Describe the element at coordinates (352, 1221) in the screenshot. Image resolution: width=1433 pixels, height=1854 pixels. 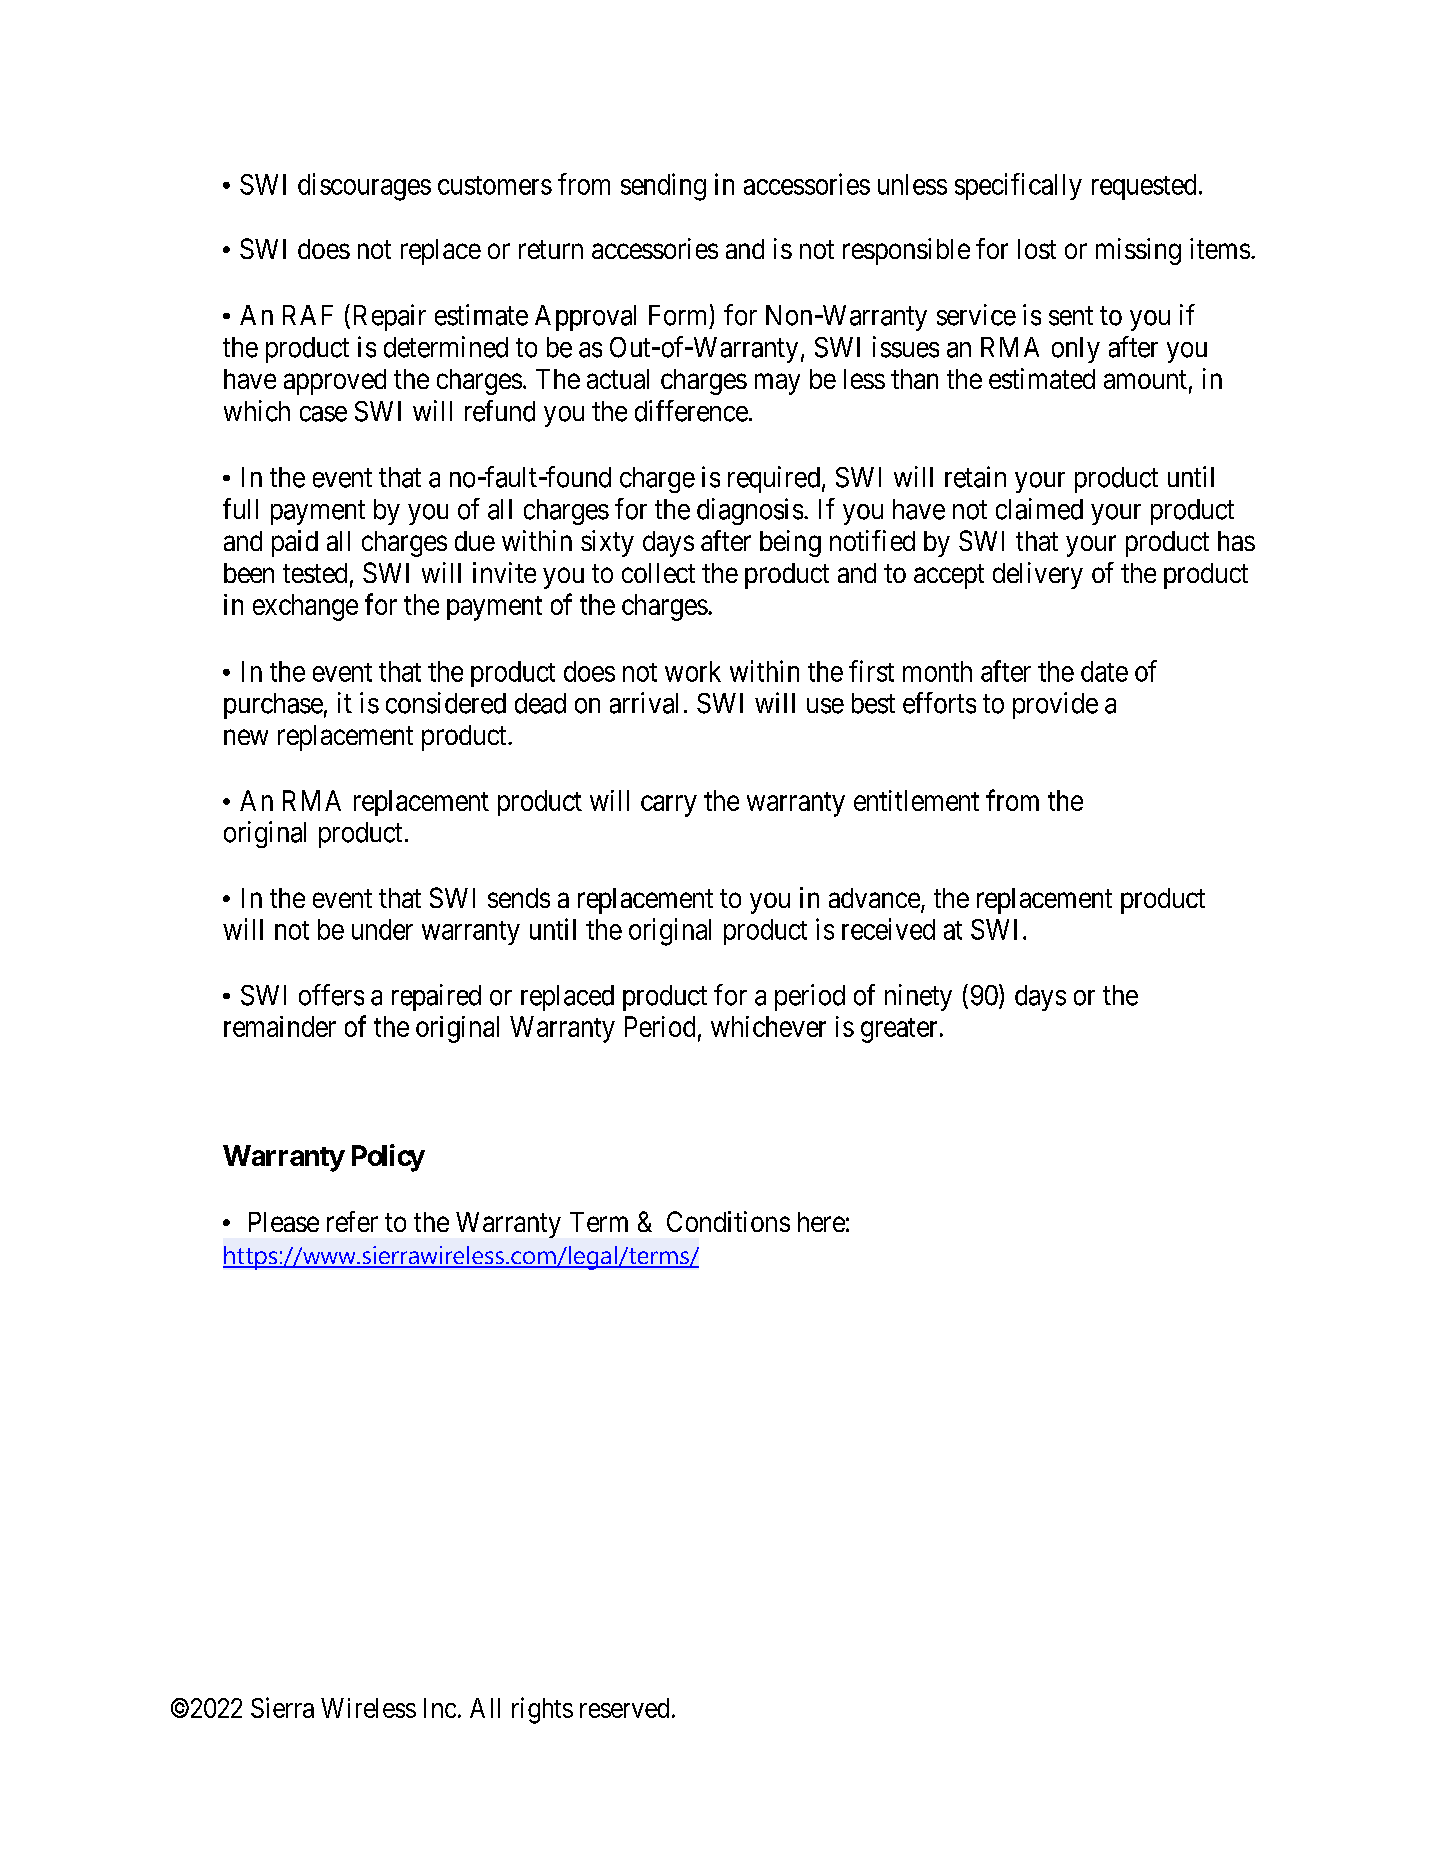
I see `refer` at that location.
